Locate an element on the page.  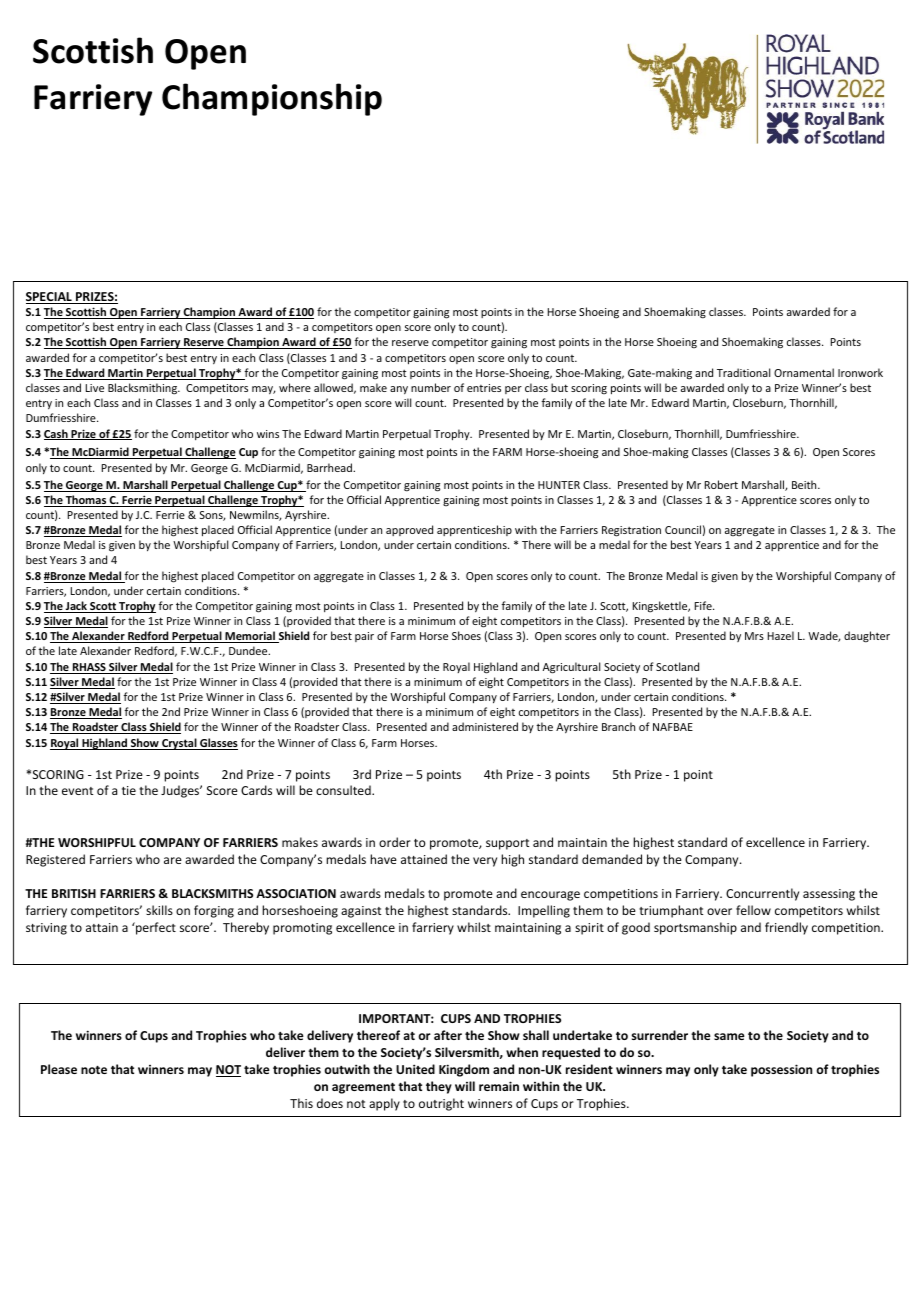
Scotland is located at coordinates (677, 666).
